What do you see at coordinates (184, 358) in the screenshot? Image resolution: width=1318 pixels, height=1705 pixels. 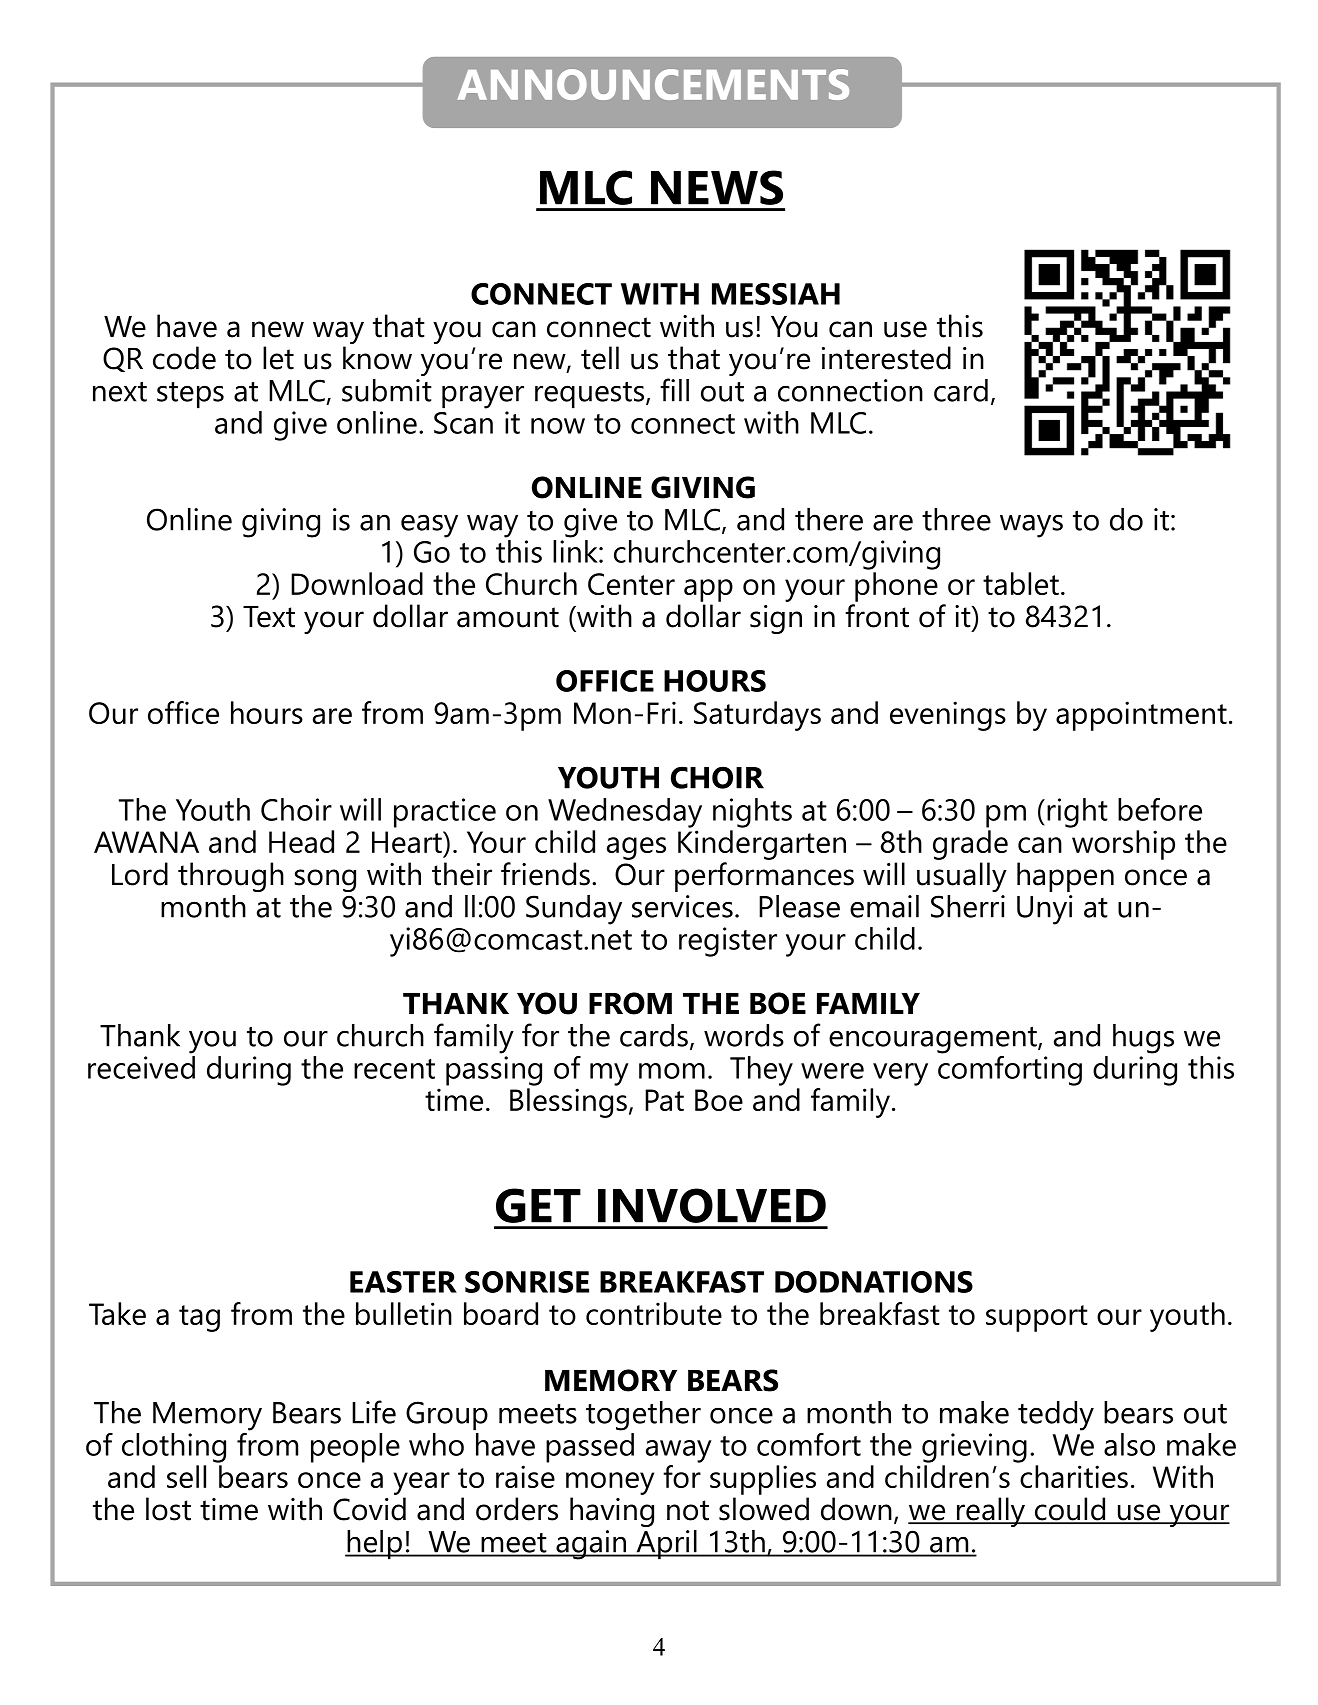 I see `code` at bounding box center [184, 358].
